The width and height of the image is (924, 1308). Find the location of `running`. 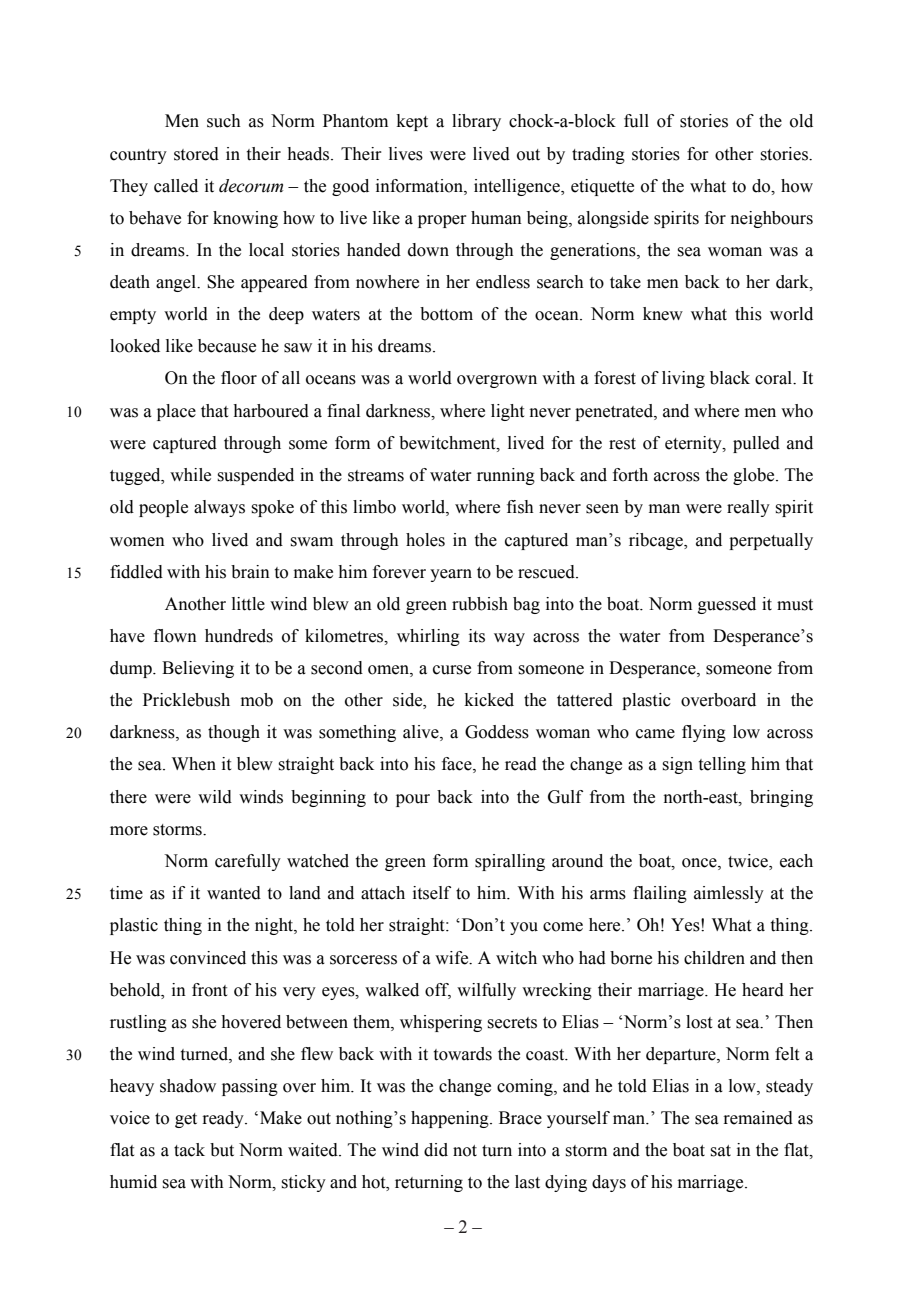

running is located at coordinates (506, 476).
